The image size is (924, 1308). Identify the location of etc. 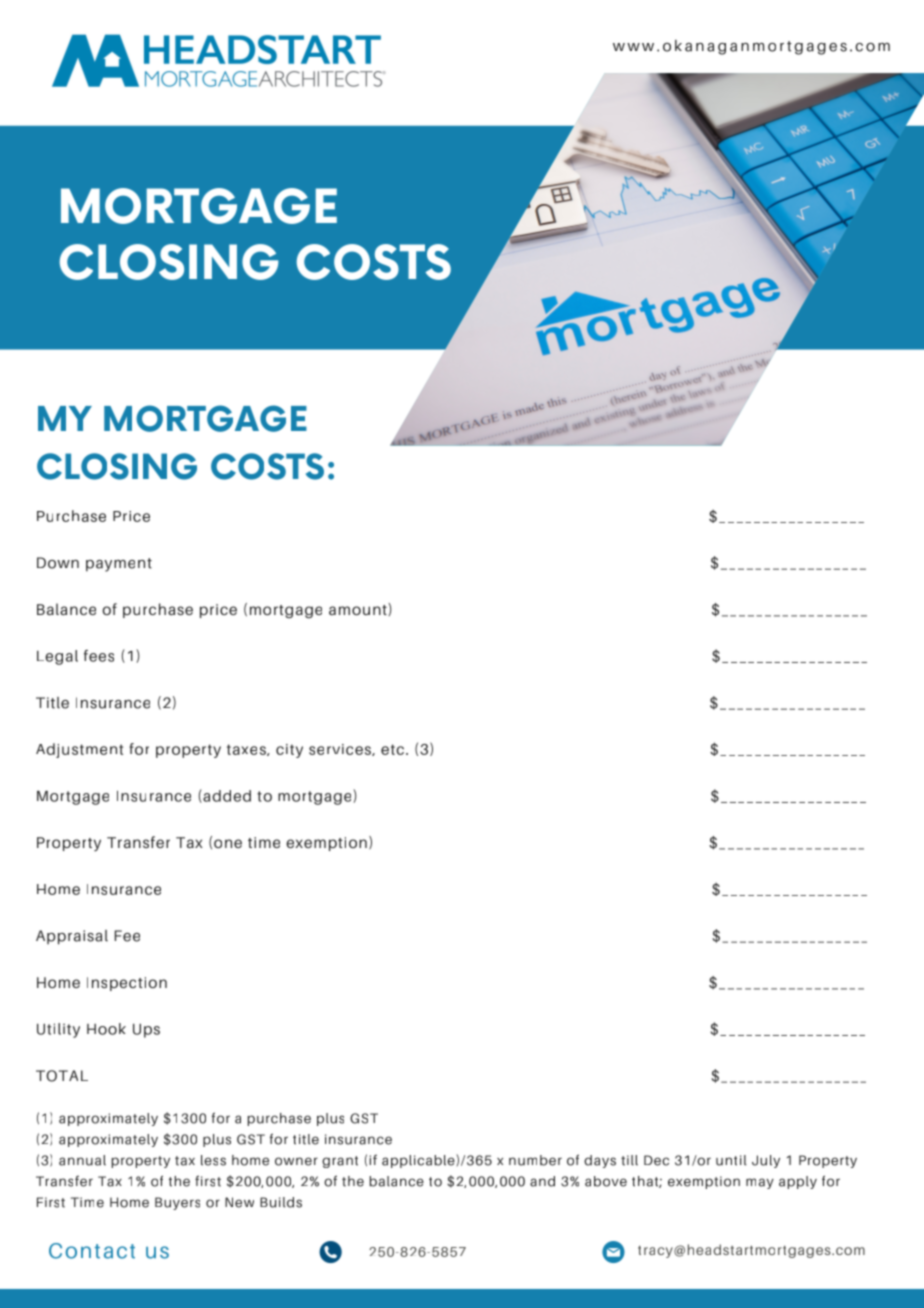
(394, 749).
